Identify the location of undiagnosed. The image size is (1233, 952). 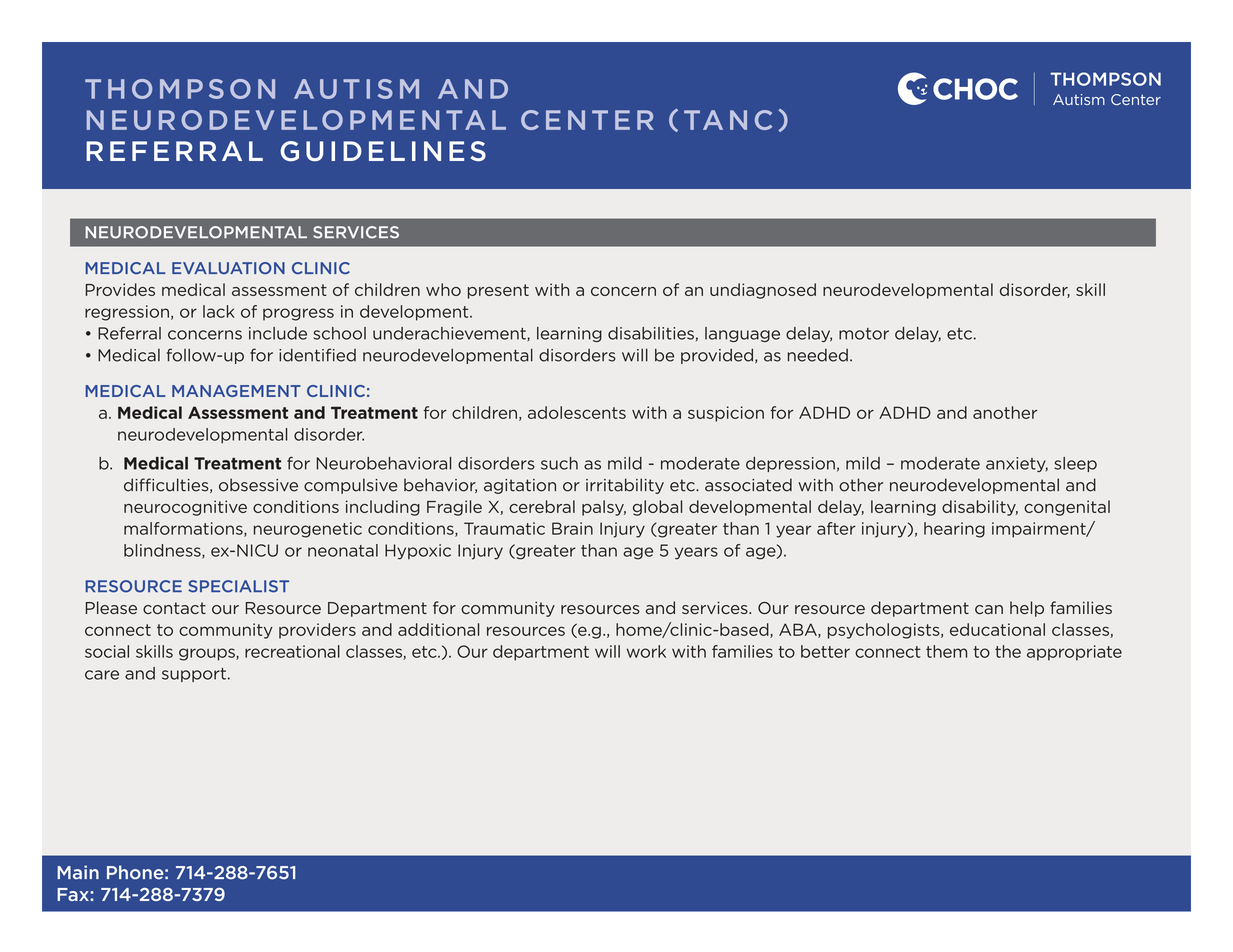
(763, 291).
